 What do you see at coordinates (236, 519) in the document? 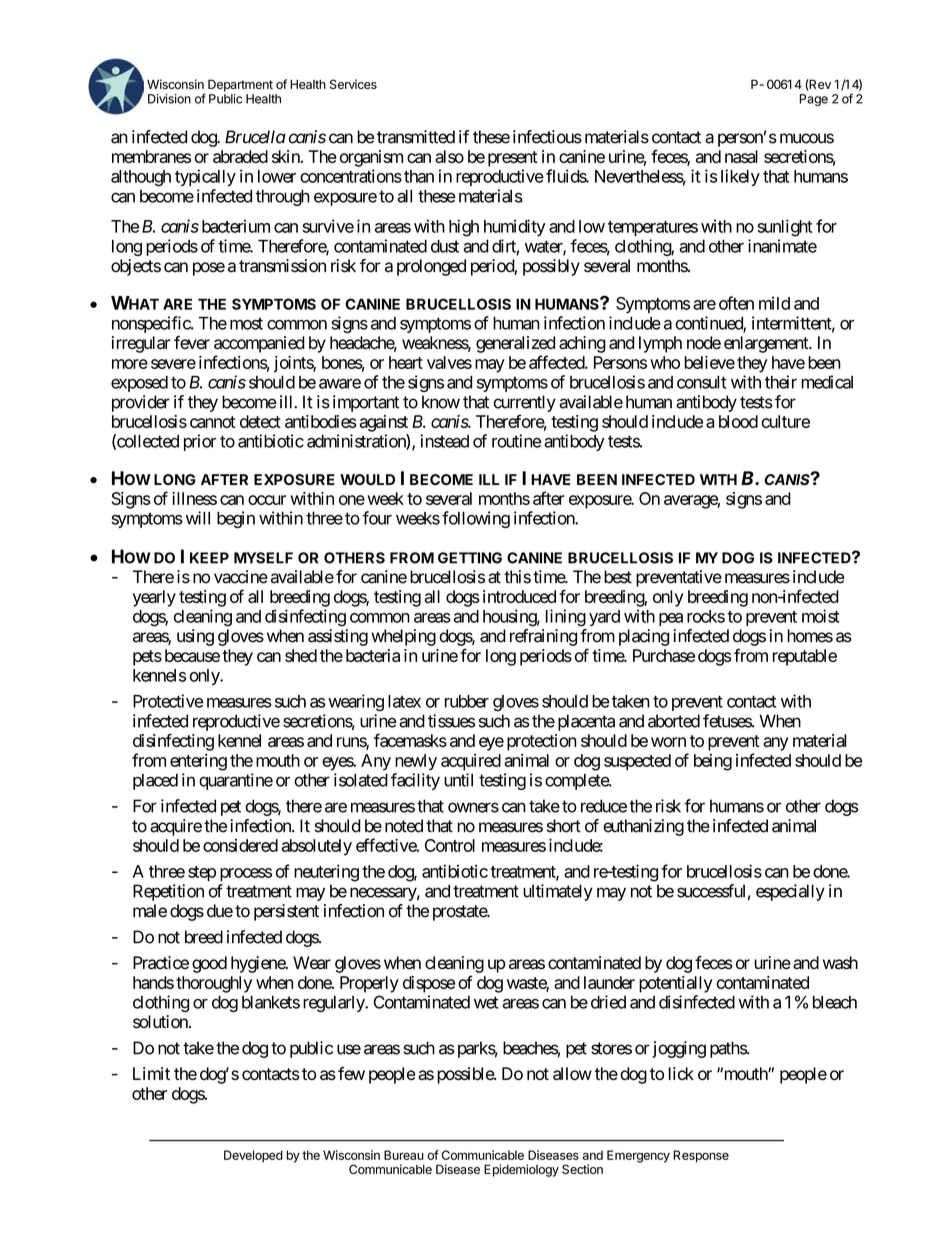
I see `begin` at bounding box center [236, 519].
